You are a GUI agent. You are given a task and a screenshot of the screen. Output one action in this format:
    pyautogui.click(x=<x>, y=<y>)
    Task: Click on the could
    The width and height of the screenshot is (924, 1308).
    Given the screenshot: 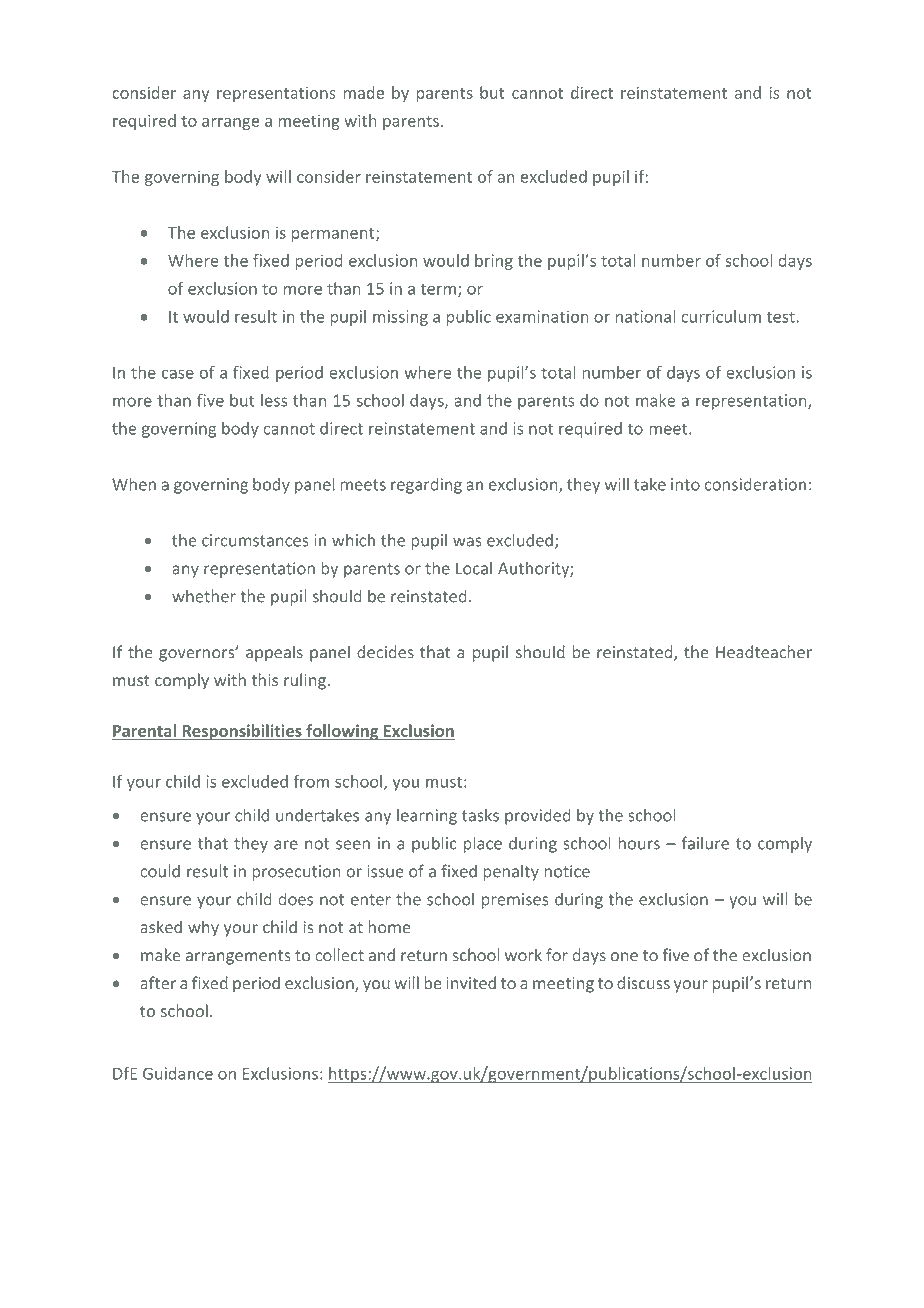 What is the action you would take?
    pyautogui.click(x=160, y=871)
